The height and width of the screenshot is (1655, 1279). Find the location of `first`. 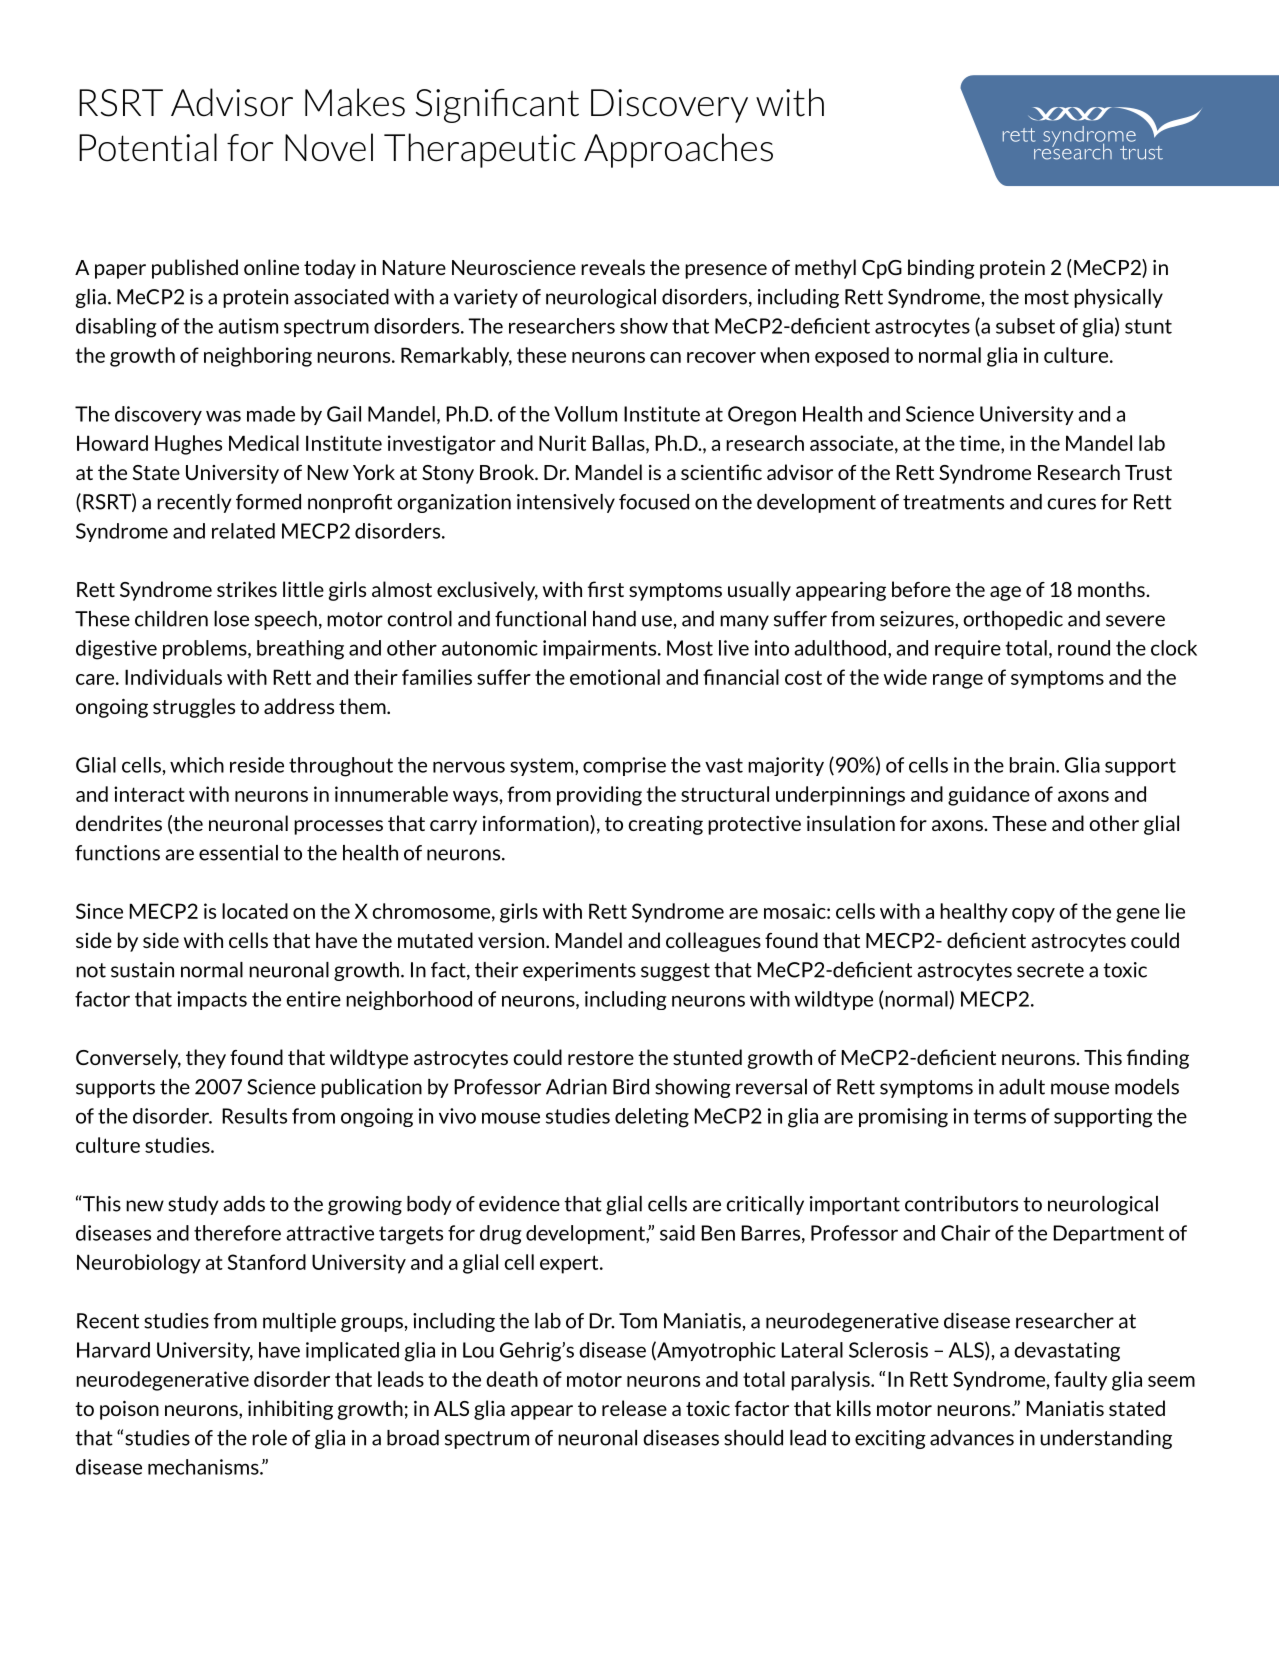

first is located at coordinates (606, 589).
